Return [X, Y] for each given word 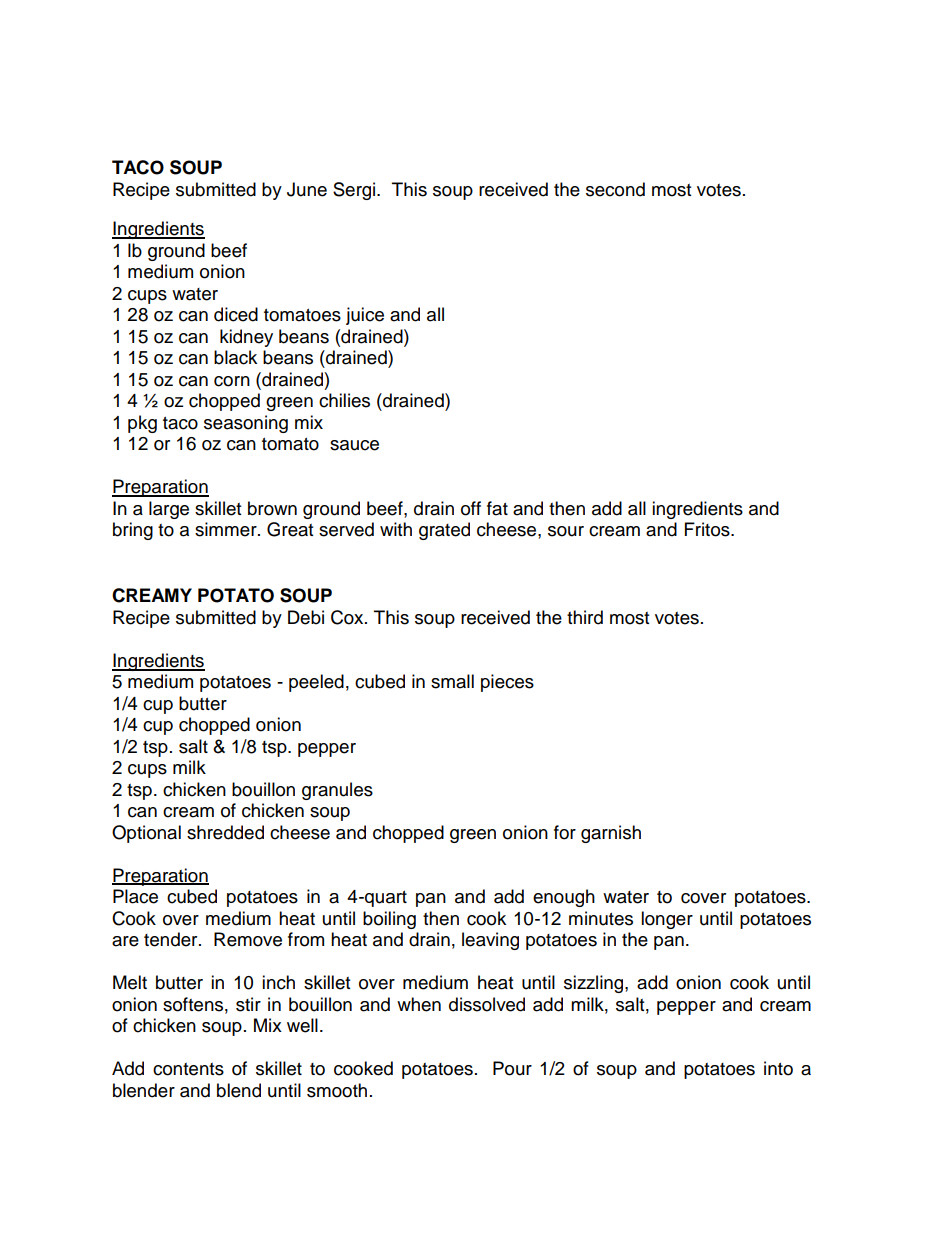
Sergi [355, 191]
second [615, 189]
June [307, 189]
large [169, 510]
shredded [225, 832]
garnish [611, 834]
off [471, 508]
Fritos [708, 529]
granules [337, 791]
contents [188, 1069]
